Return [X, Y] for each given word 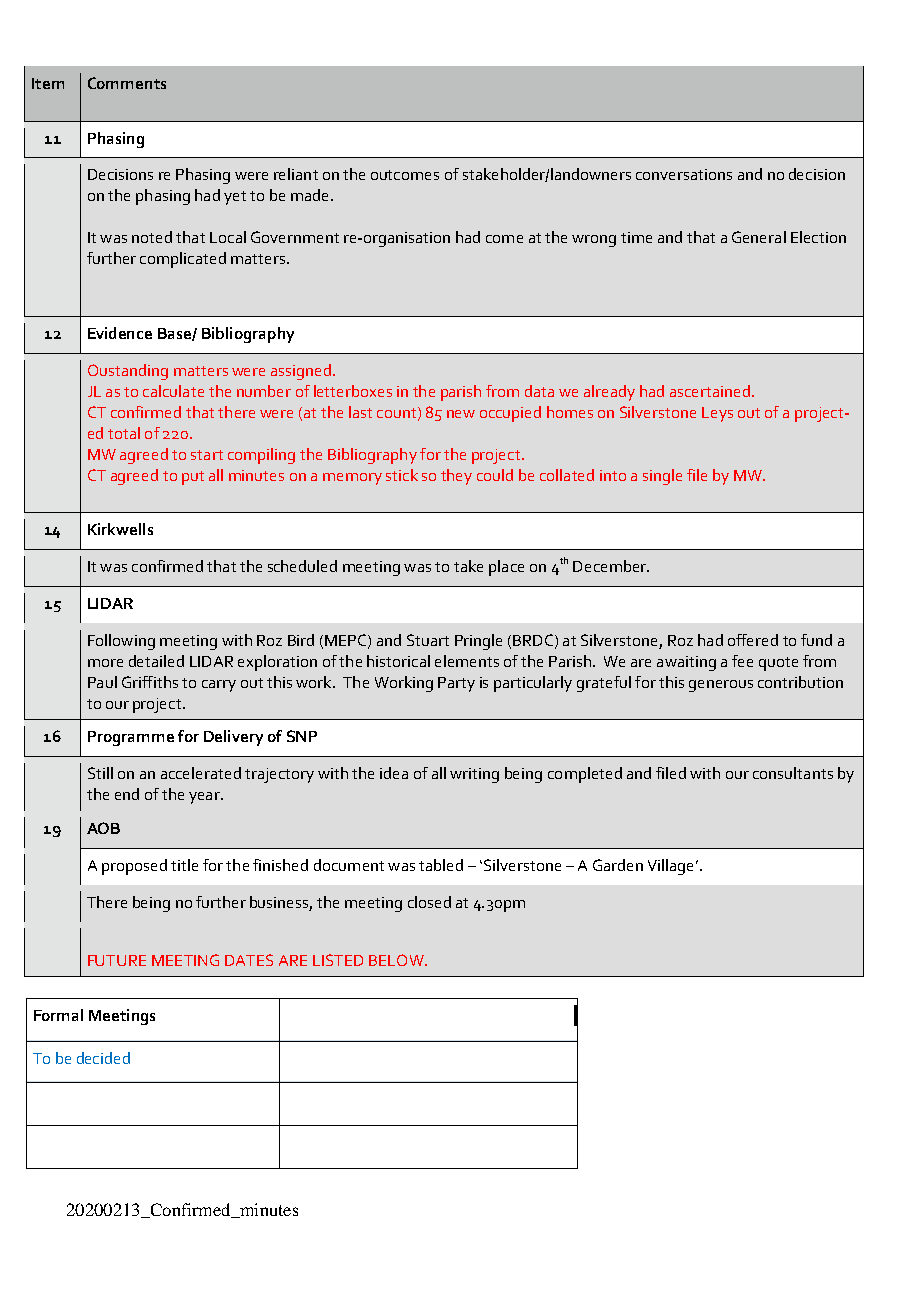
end [127, 794]
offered [753, 640]
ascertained [710, 391]
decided [103, 1058]
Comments [127, 83]
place [506, 568]
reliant [296, 174]
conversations [684, 174]
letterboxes [353, 391]
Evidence [120, 333]
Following [121, 642]
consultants [793, 773]
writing [474, 775]
